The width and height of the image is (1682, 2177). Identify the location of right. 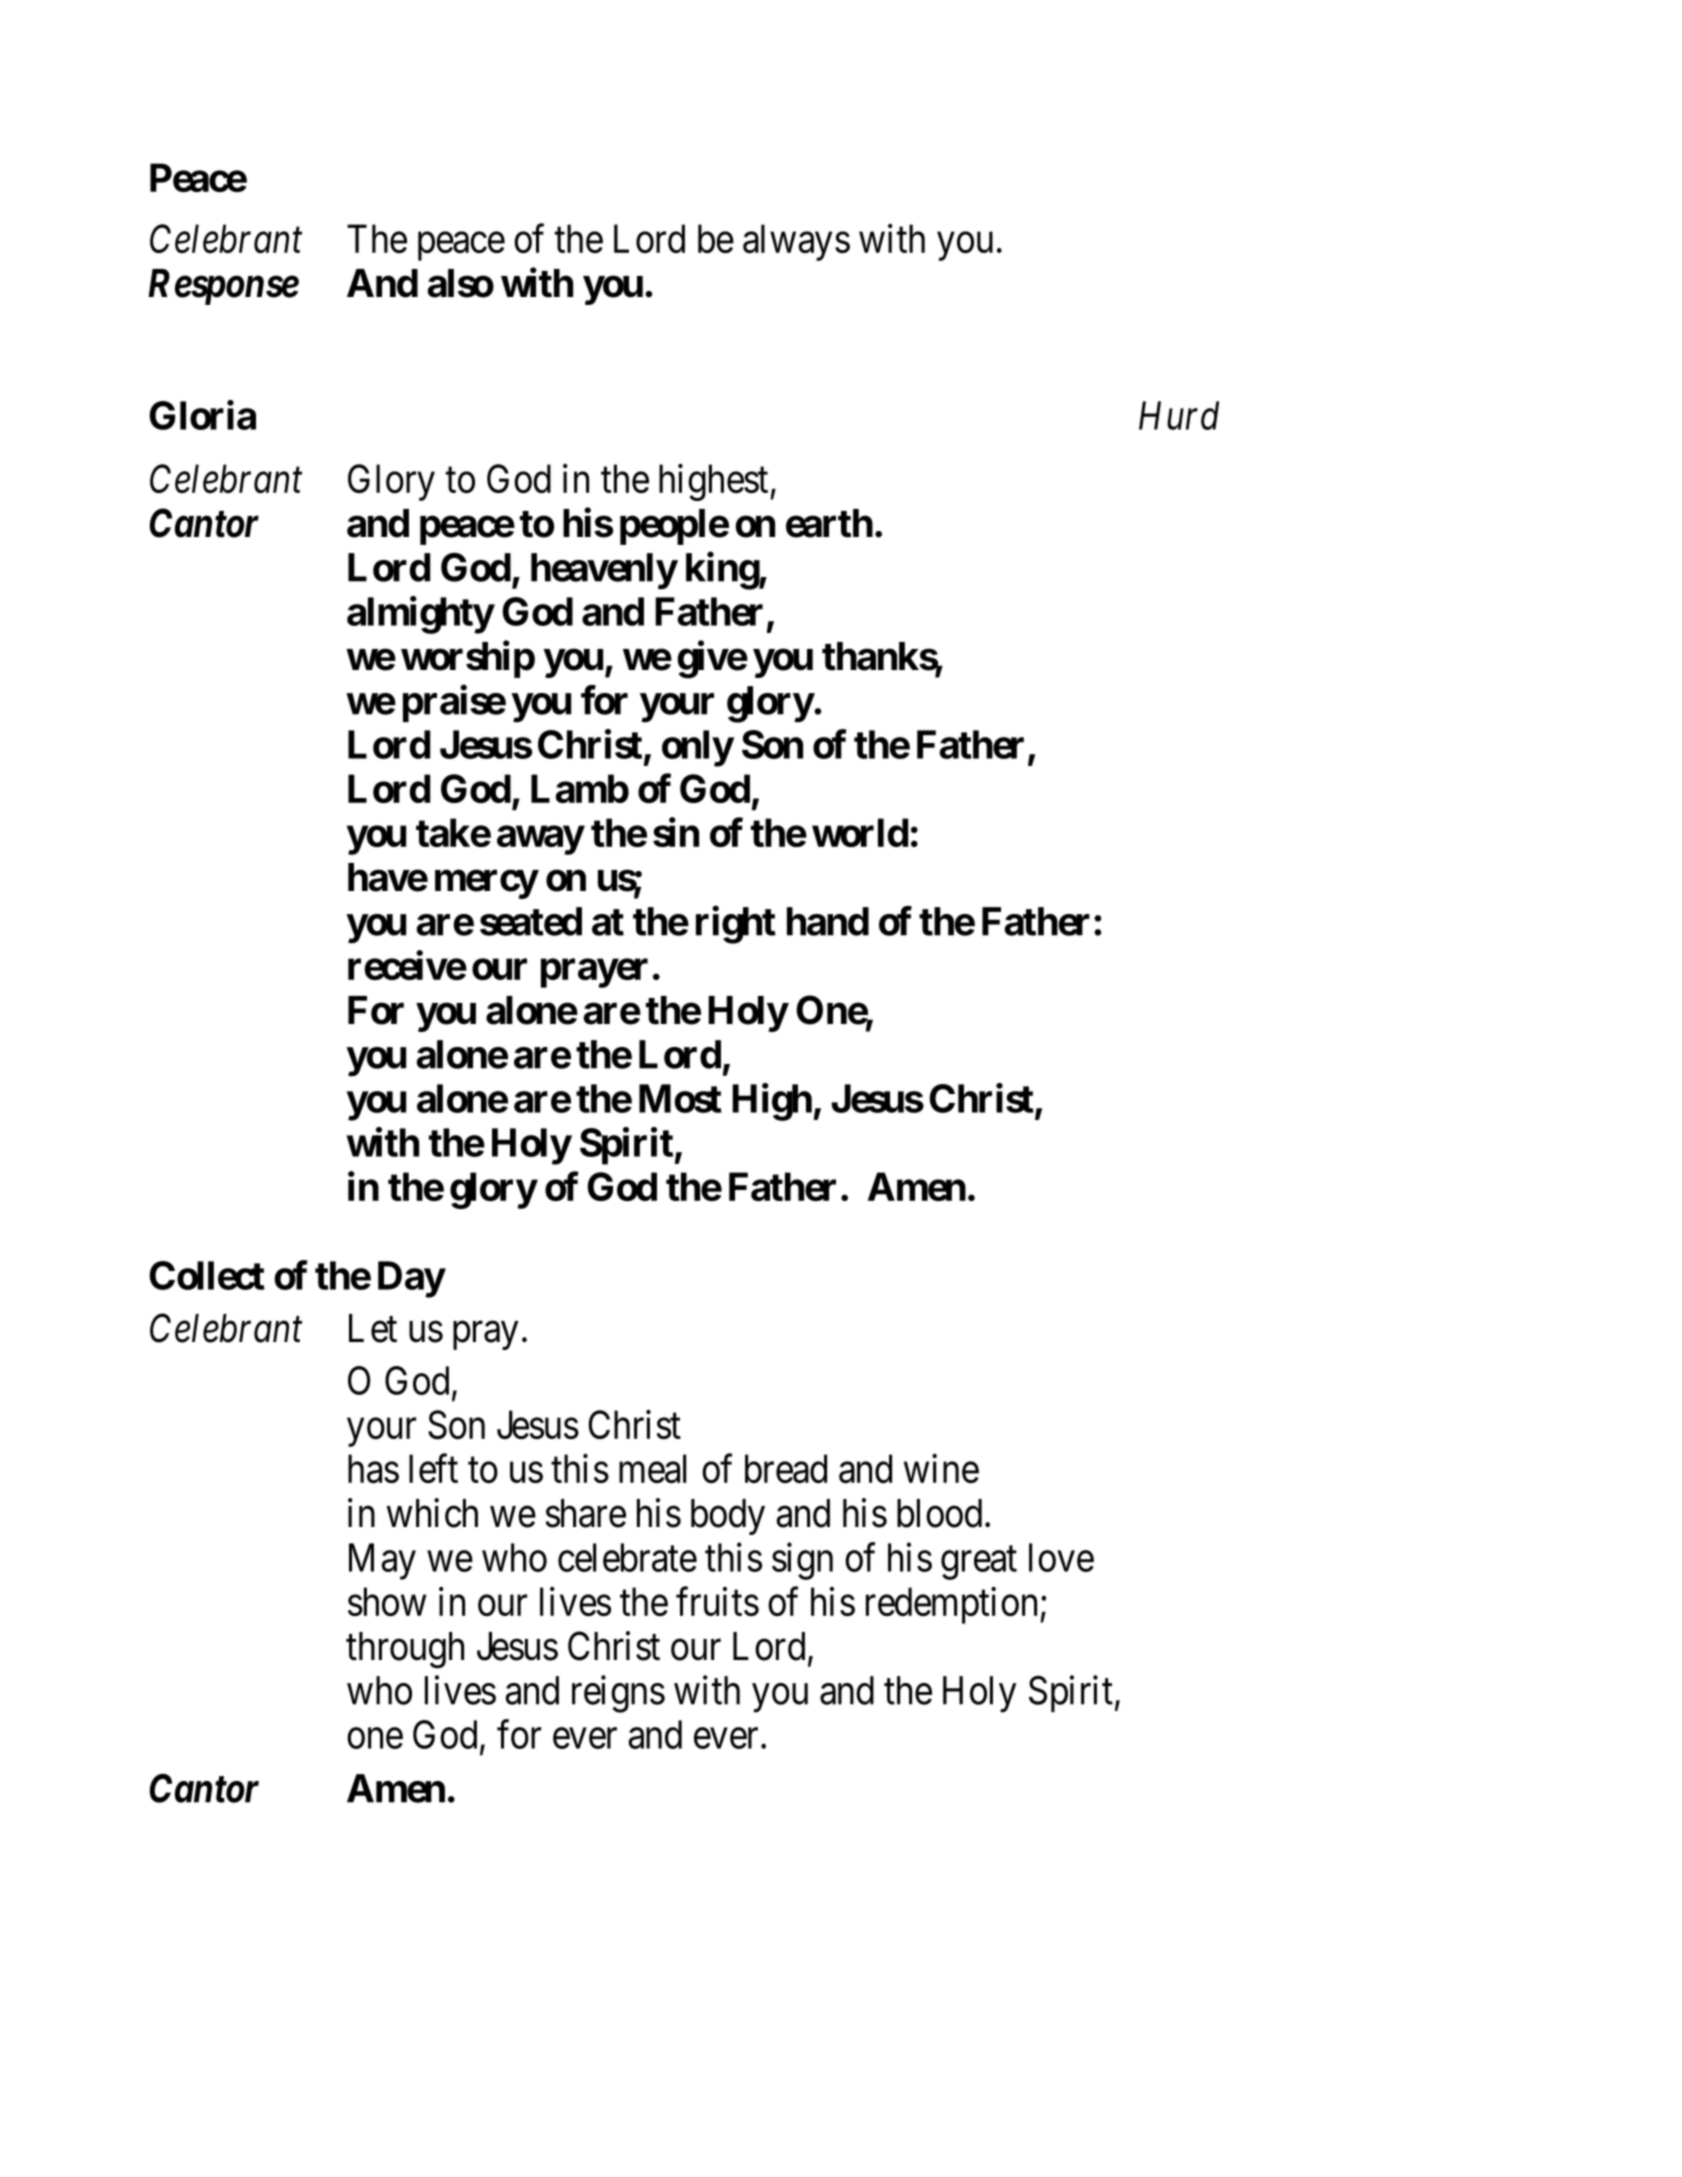
(736, 925).
